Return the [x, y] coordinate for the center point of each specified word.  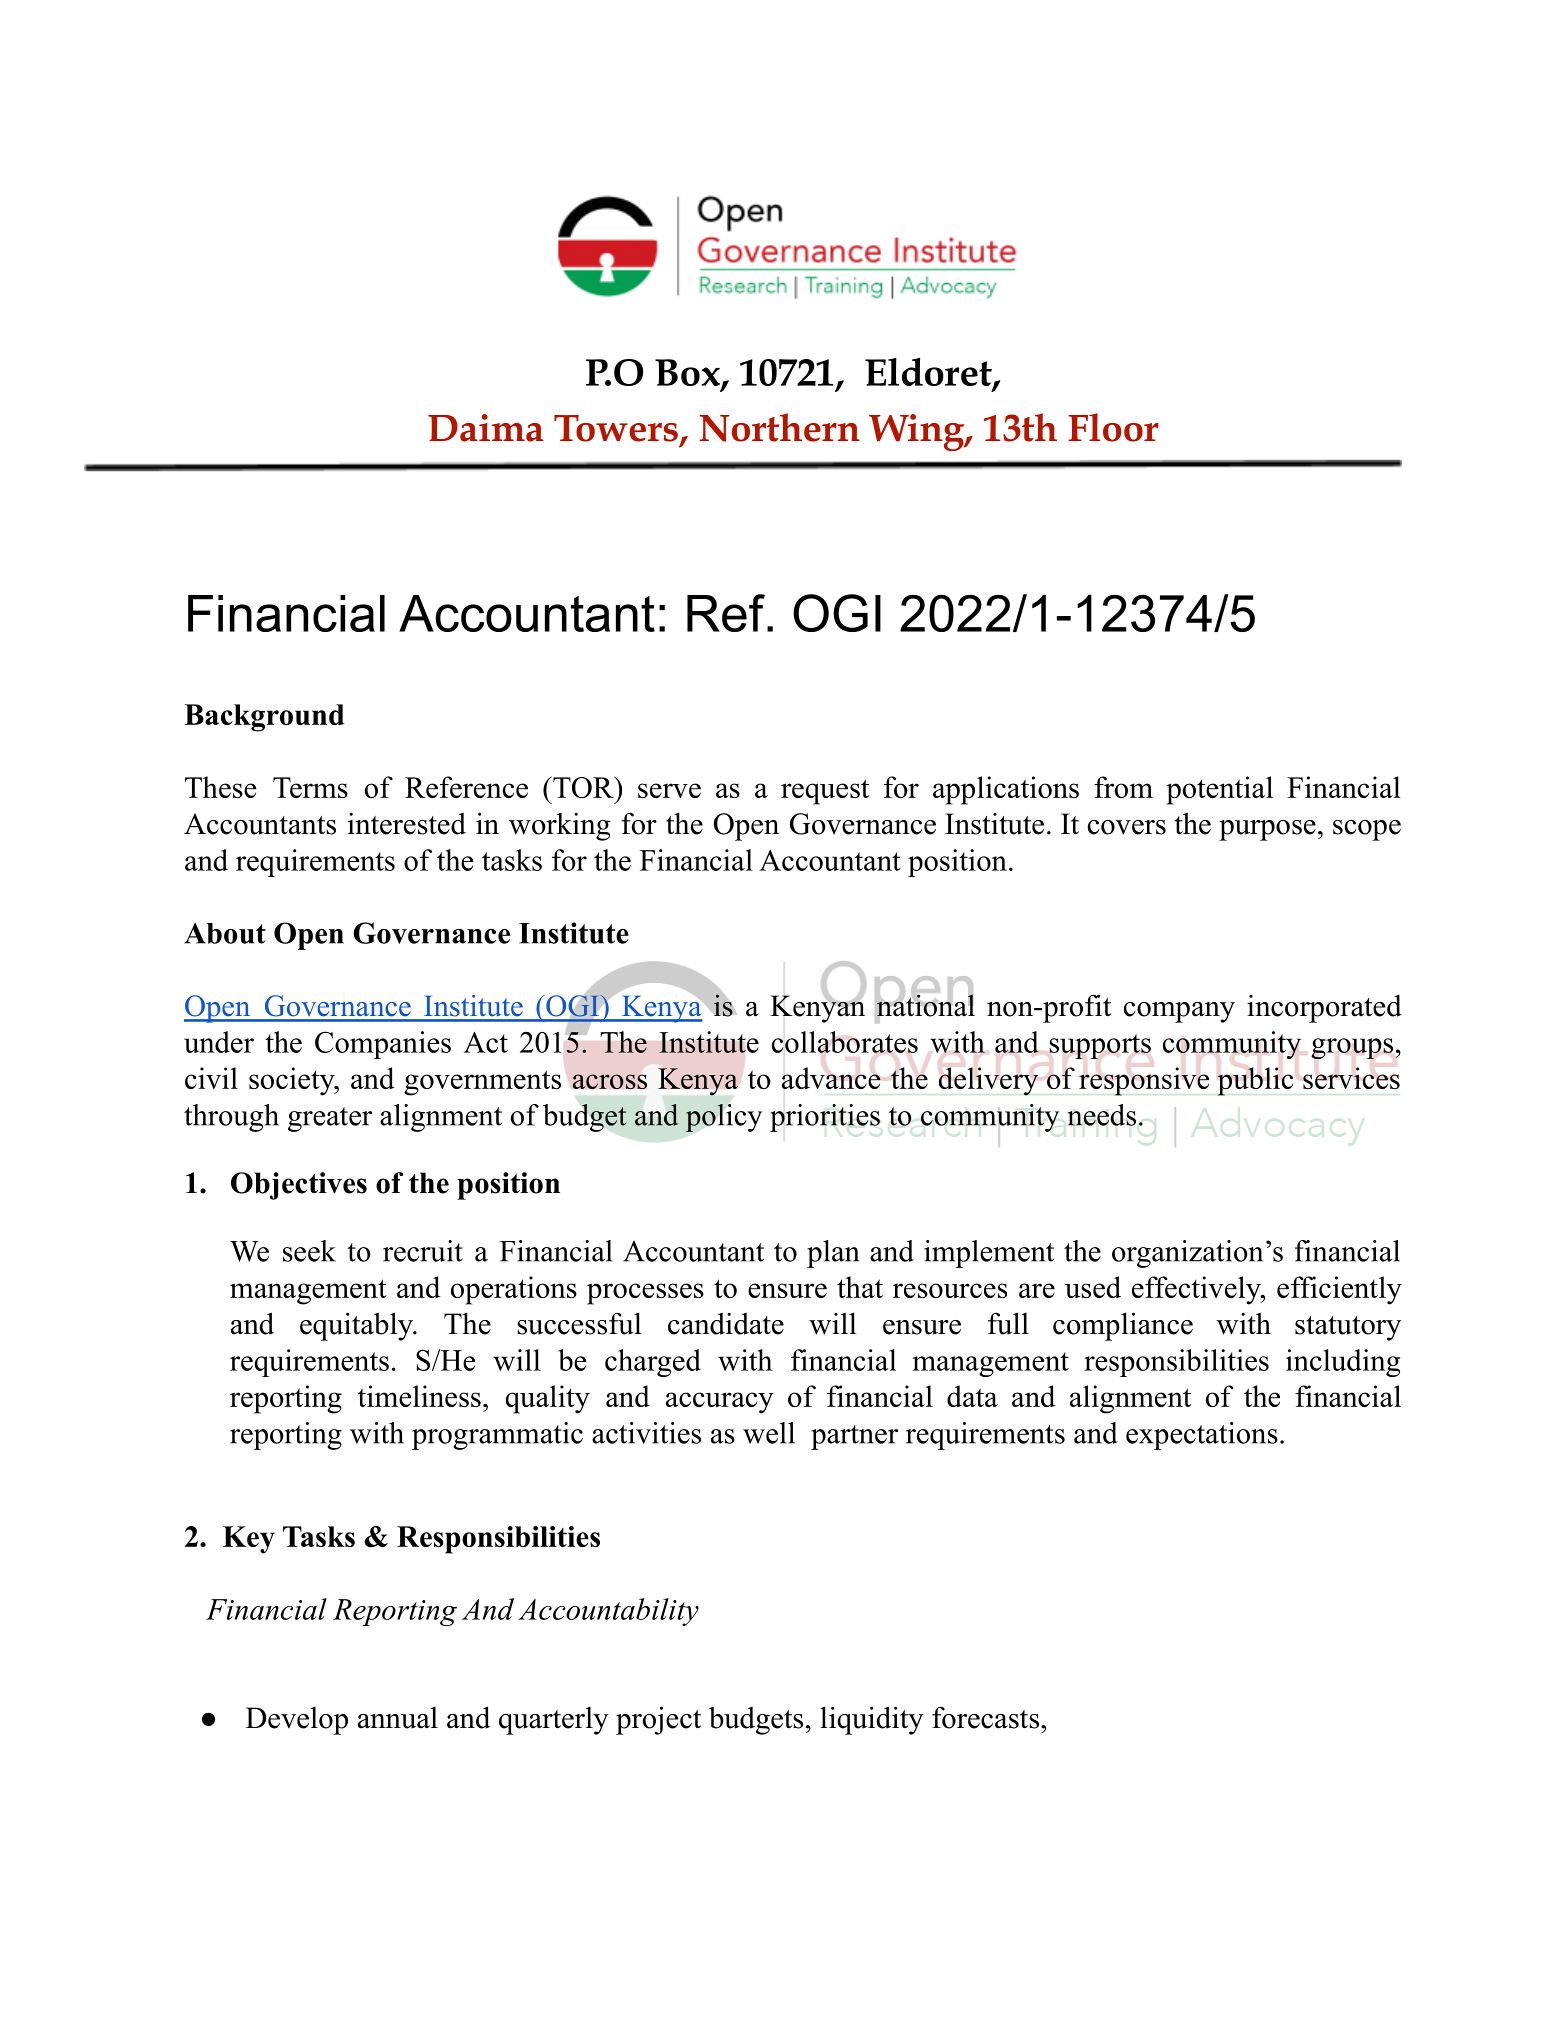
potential [1219, 790]
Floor [1113, 427]
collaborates [845, 1042]
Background [264, 718]
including [1343, 1363]
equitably [357, 1326]
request [825, 792]
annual [398, 1718]
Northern [780, 427]
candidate [726, 1323]
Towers [616, 428]
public [1255, 1081]
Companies [383, 1045]
